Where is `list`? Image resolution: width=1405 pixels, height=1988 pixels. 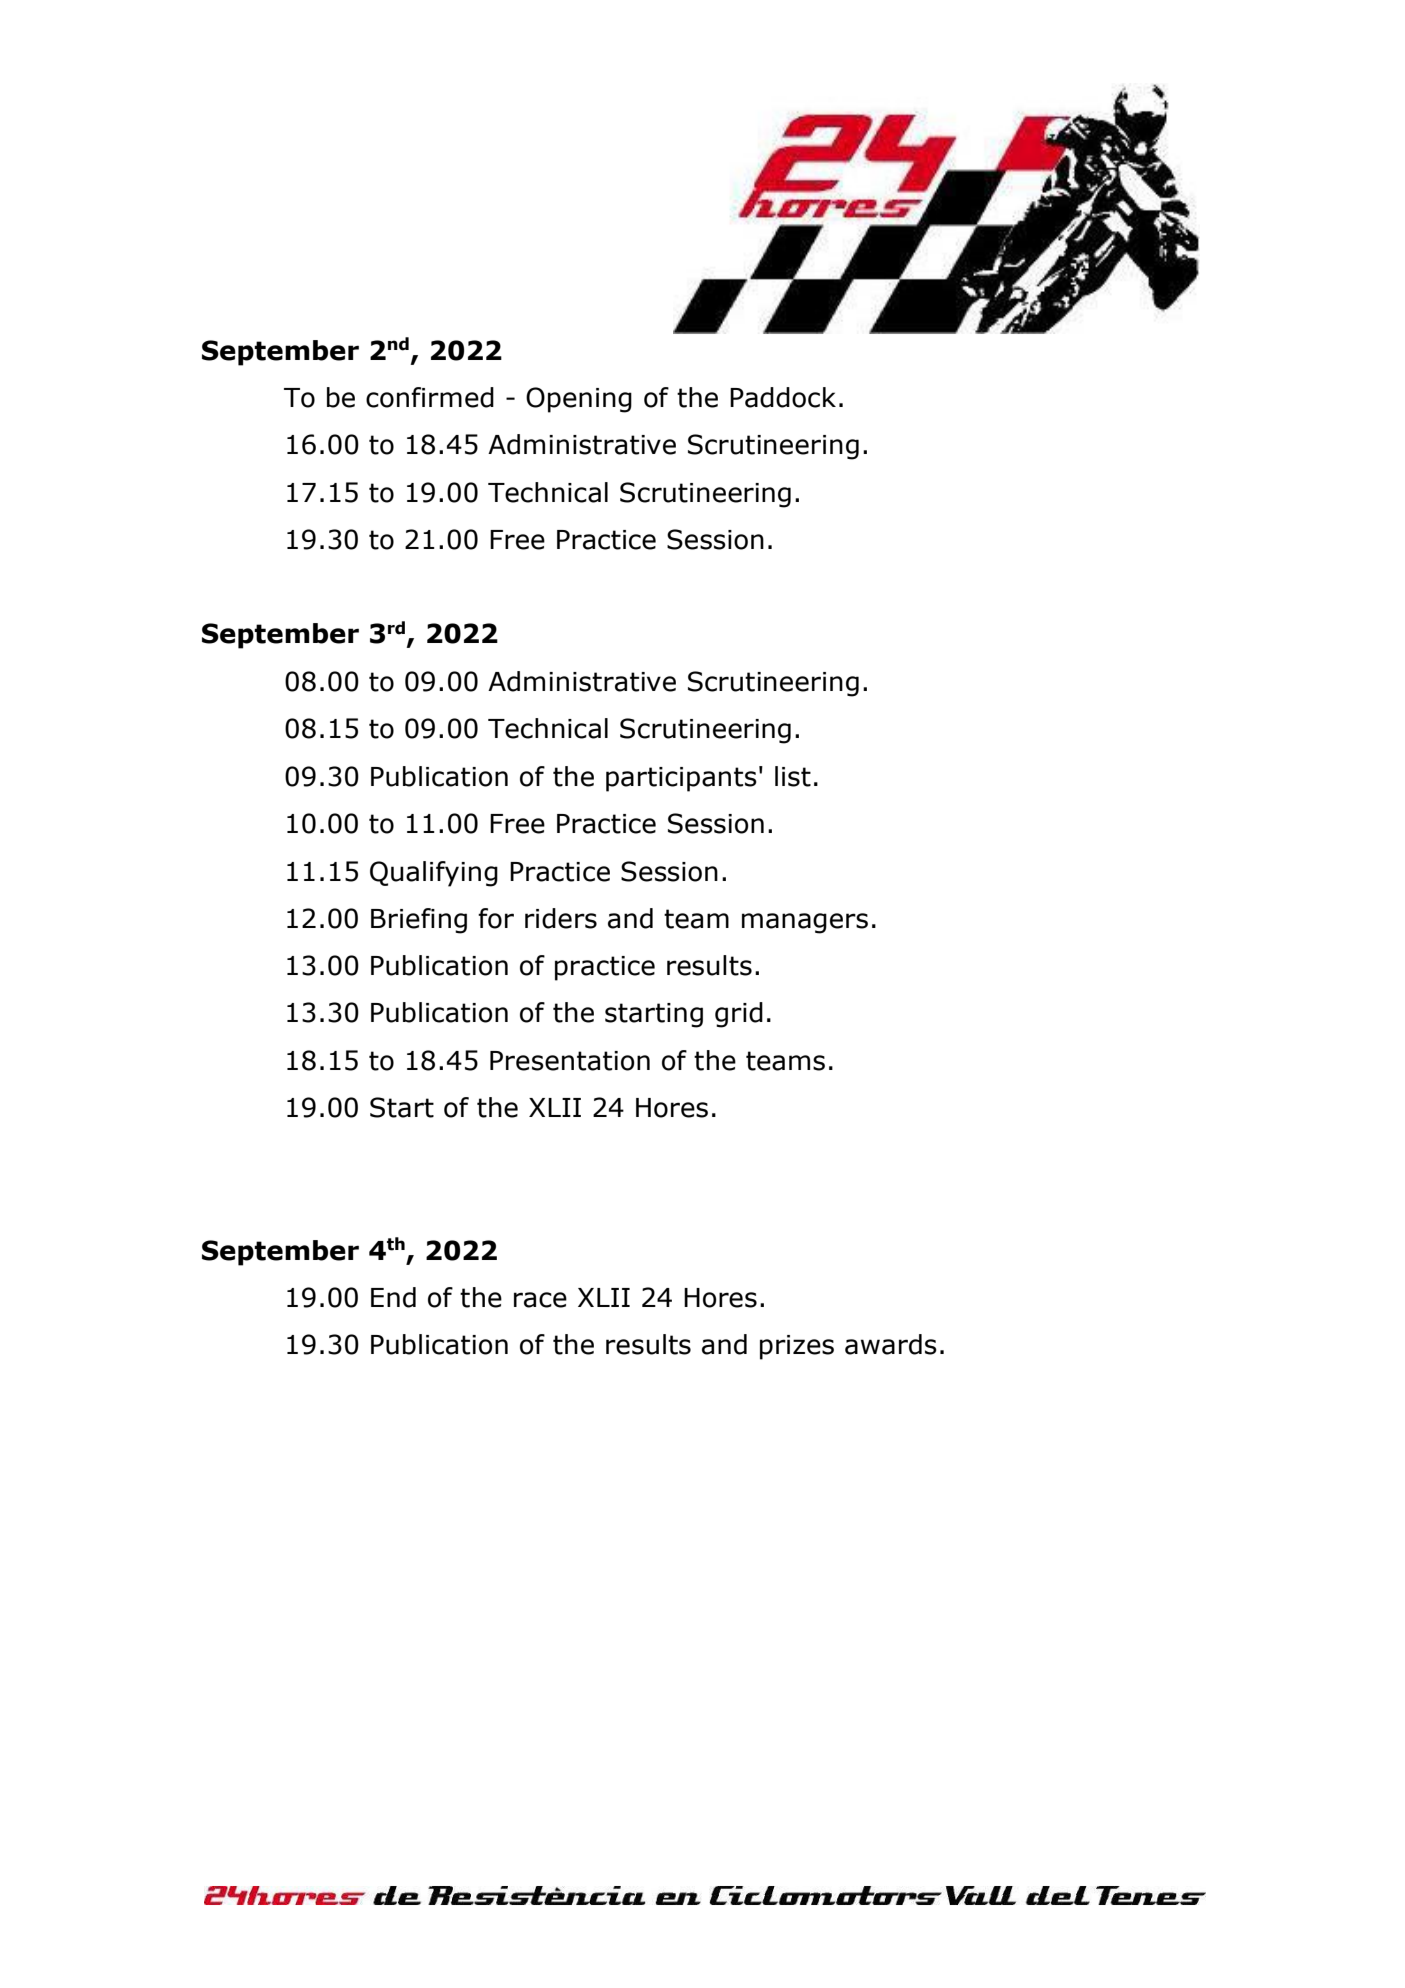
list is located at coordinates (793, 776).
